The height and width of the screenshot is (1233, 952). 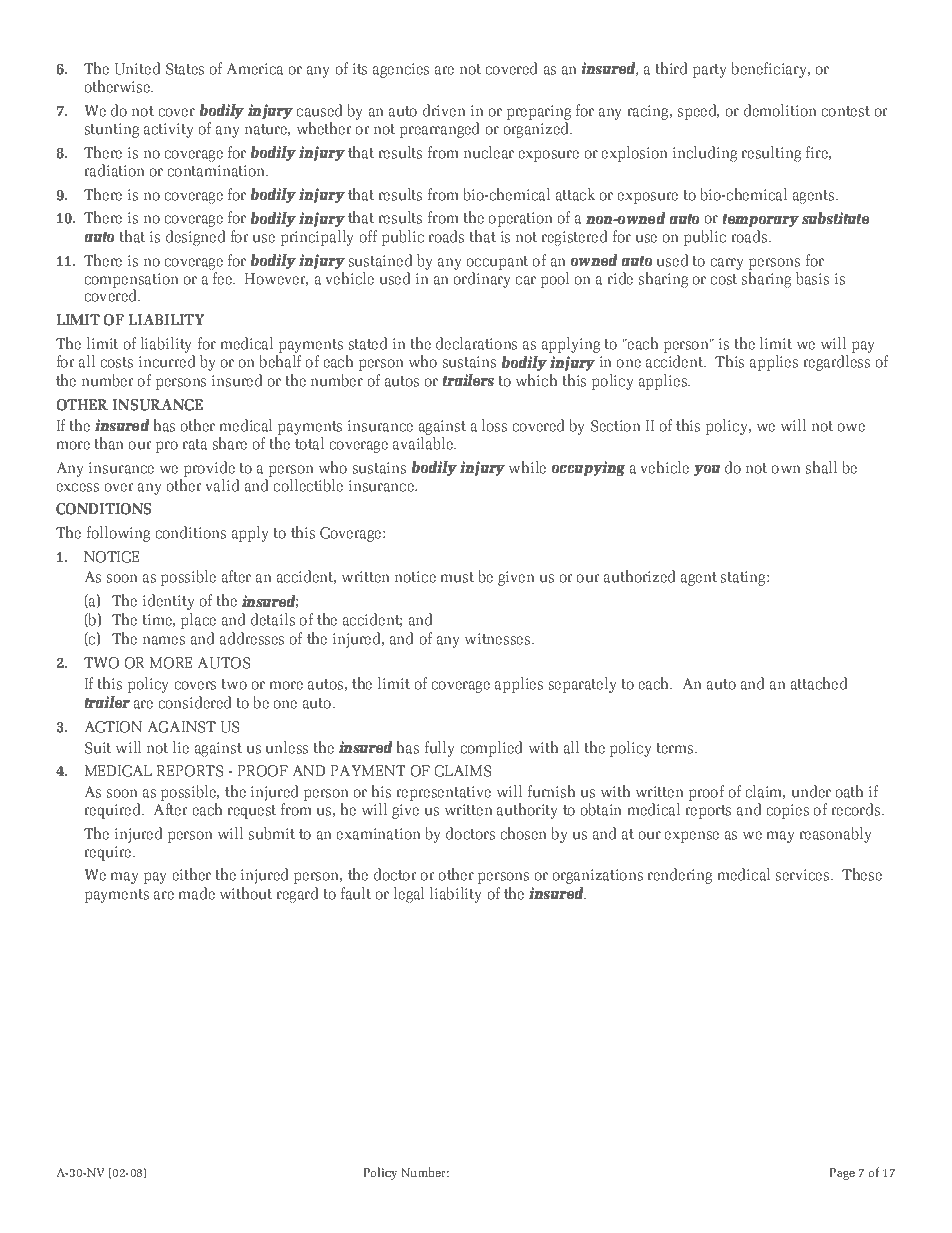 What do you see at coordinates (191, 874) in the screenshot?
I see `either` at bounding box center [191, 874].
